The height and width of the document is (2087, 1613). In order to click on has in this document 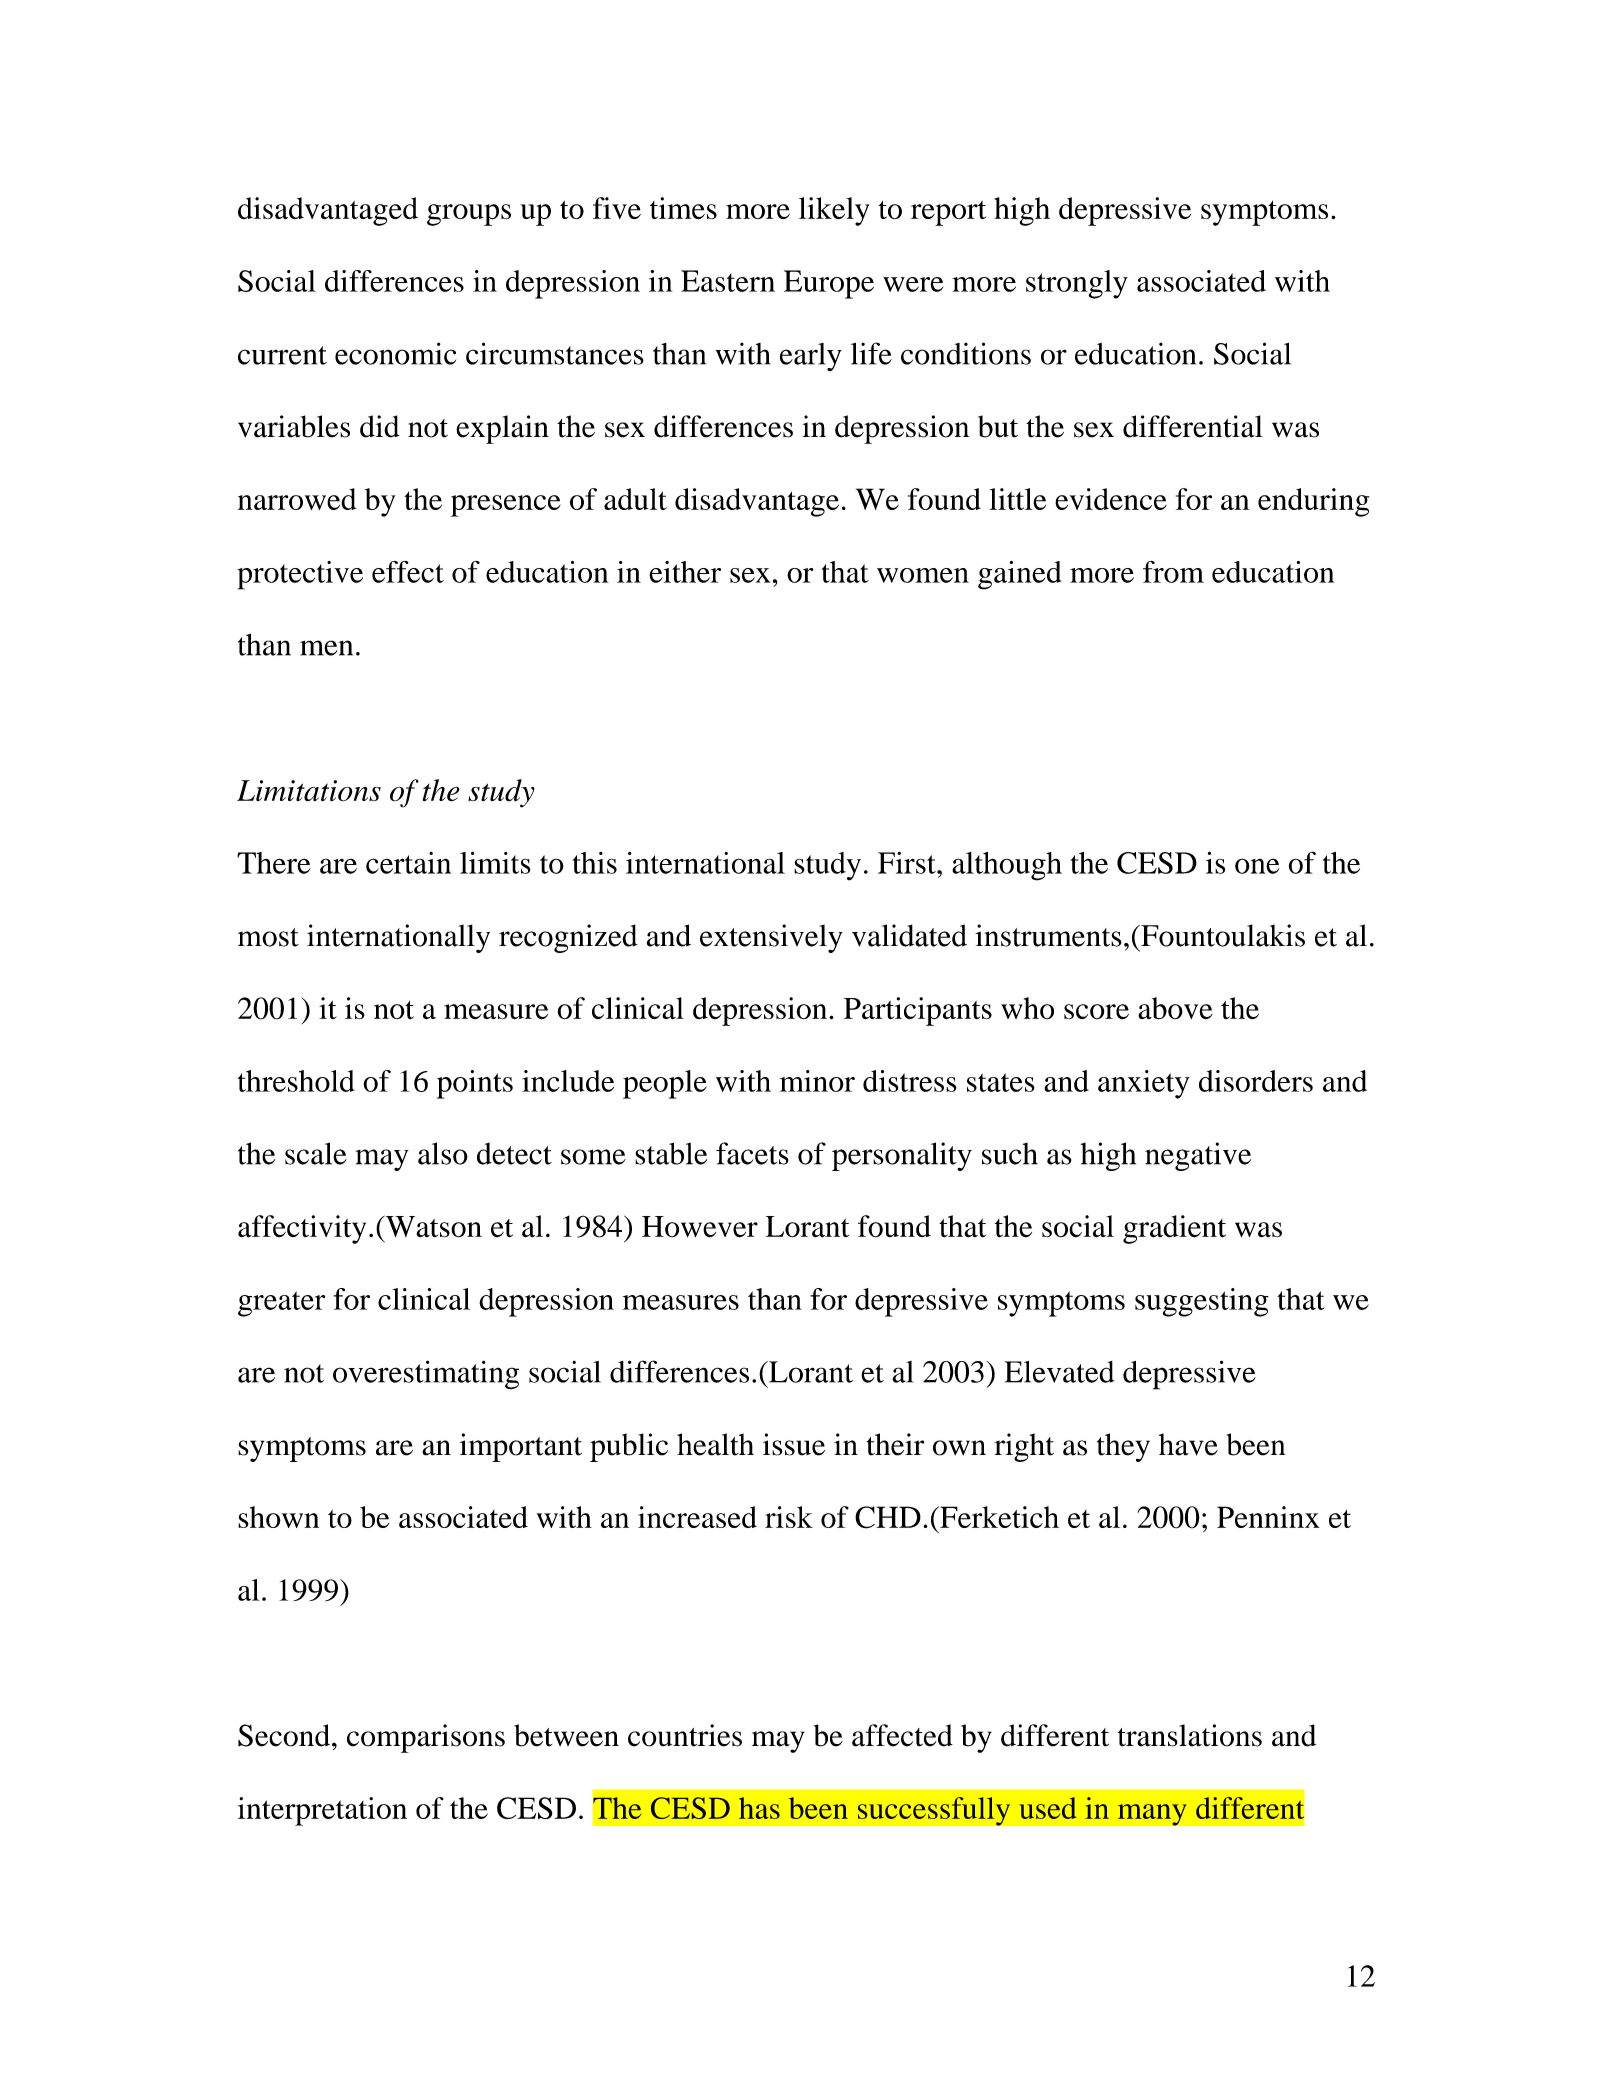, I will do `click(759, 1808)`.
